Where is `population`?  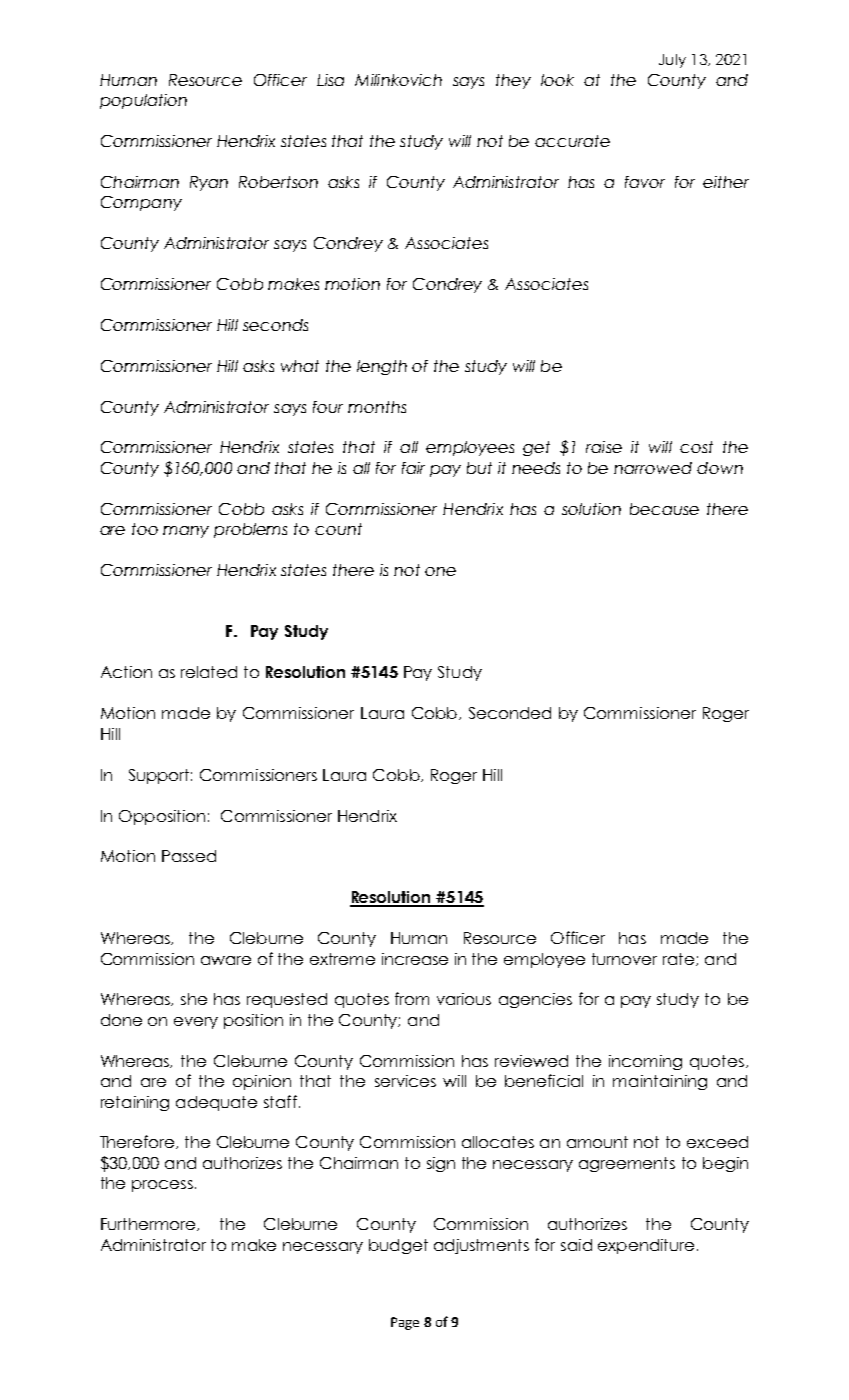 population is located at coordinates (143, 101).
